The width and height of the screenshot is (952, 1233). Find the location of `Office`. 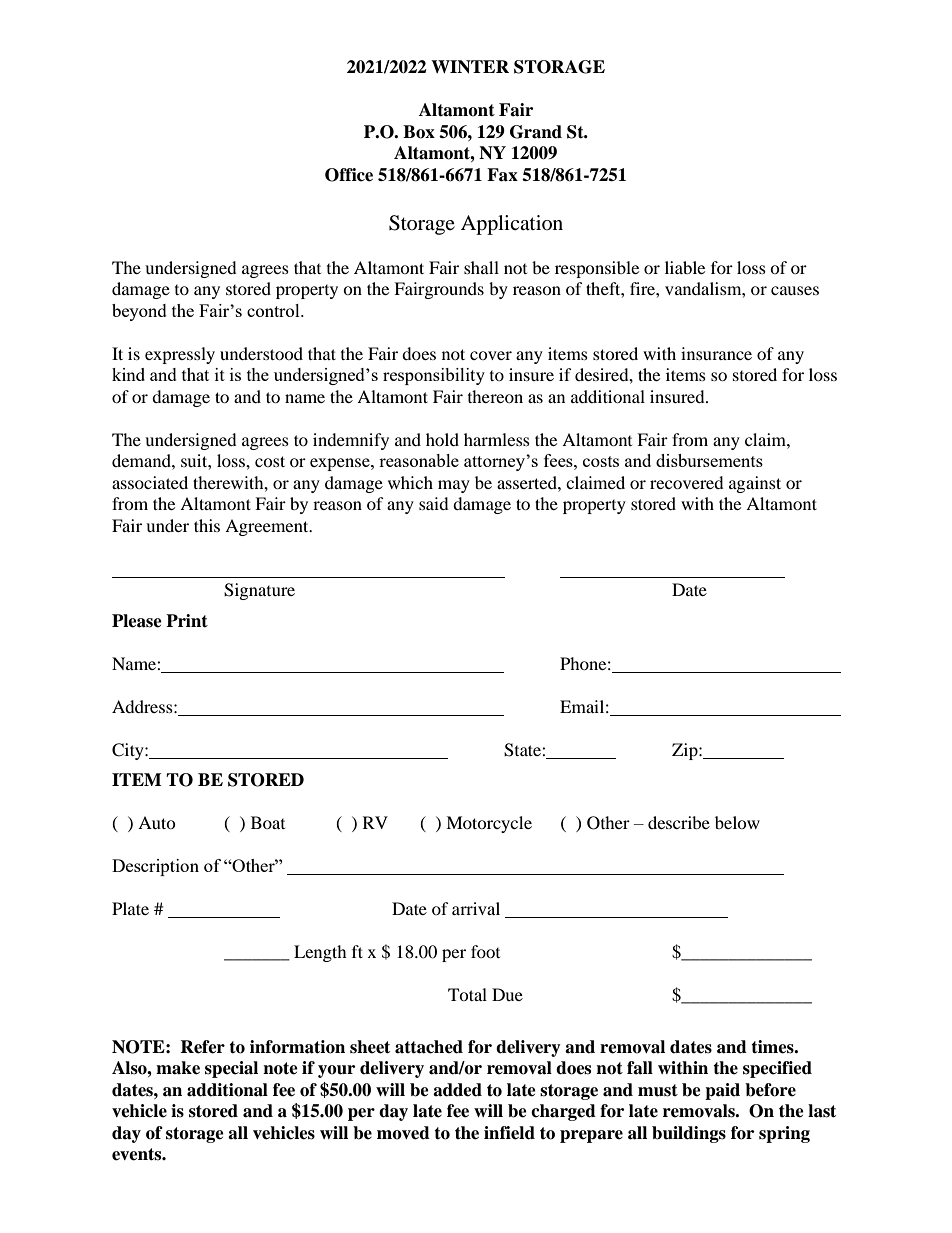

Office is located at coordinates (349, 175).
